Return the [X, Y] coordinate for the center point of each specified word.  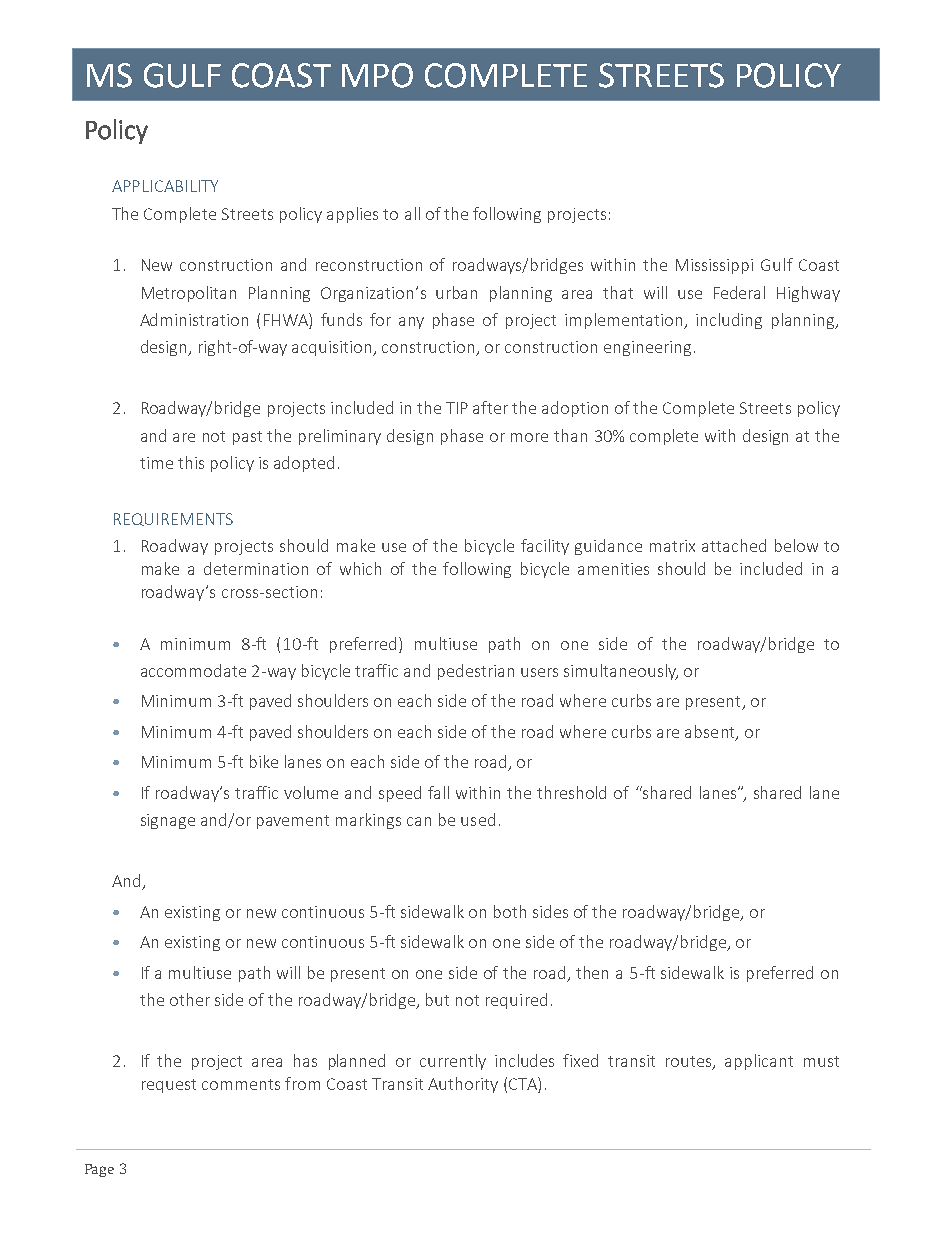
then [592, 972]
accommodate [193, 670]
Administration [194, 319]
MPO [377, 75]
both [510, 911]
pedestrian [476, 672]
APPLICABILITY [165, 186]
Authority [463, 1085]
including [729, 321]
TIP [457, 408]
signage [168, 821]
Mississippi [714, 266]
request [169, 1086]
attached [734, 545]
